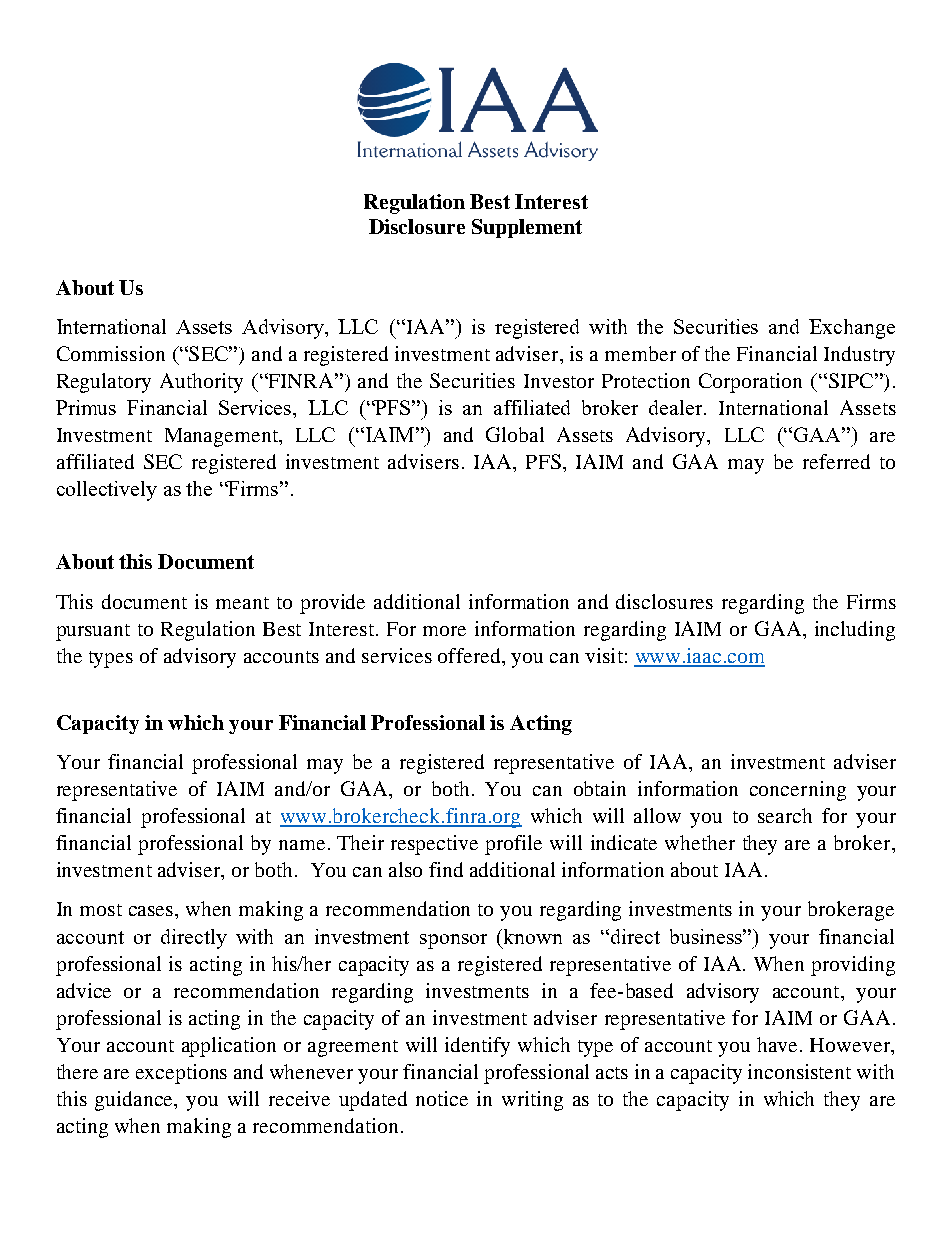 The width and height of the screenshot is (952, 1233). I want to click on pursuant, so click(93, 632).
